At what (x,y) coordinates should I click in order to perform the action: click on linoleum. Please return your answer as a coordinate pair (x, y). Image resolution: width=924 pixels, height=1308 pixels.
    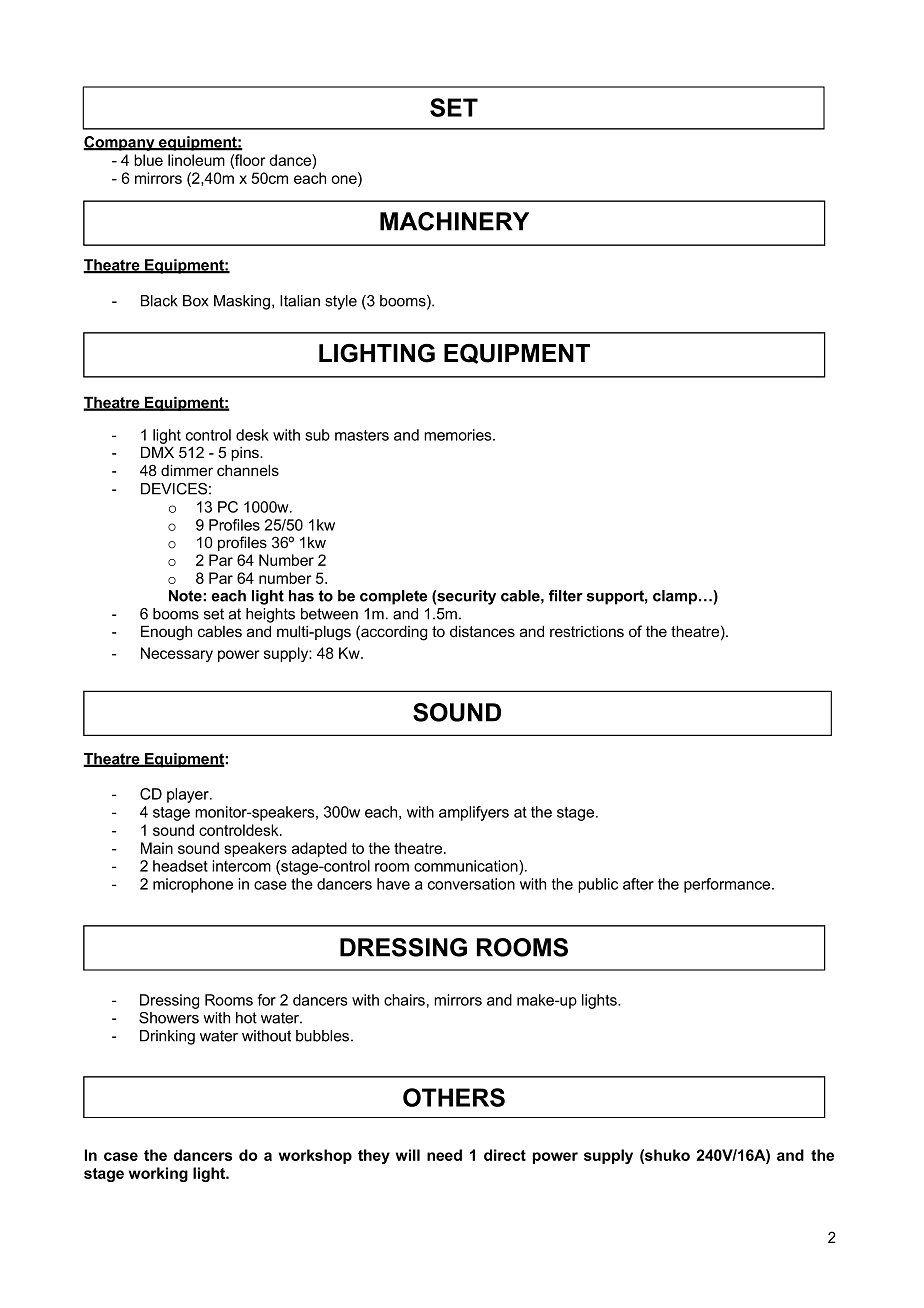
    Looking at the image, I should click on (196, 160).
